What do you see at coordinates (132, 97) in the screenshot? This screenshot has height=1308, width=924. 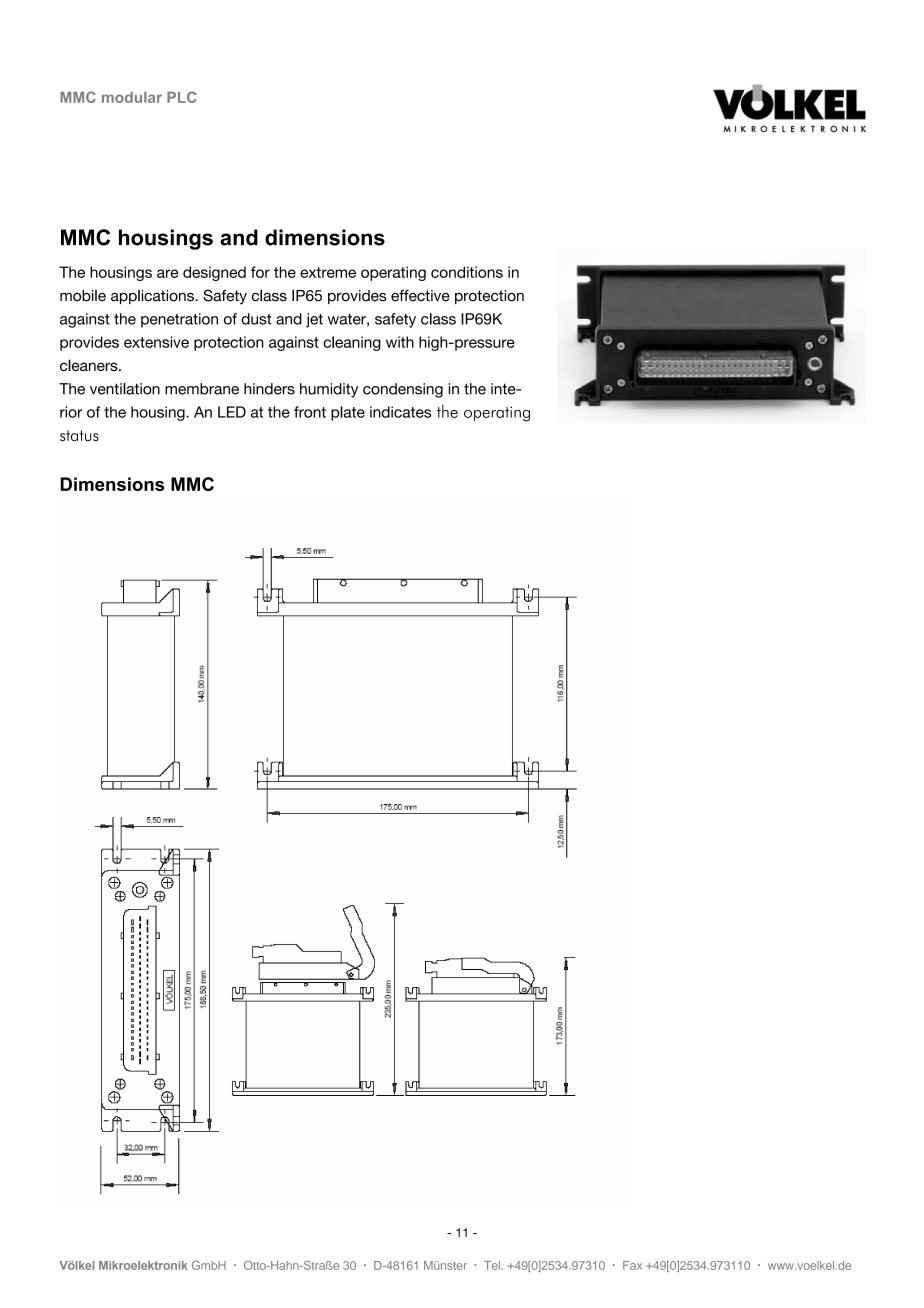 I see `modular` at bounding box center [132, 97].
